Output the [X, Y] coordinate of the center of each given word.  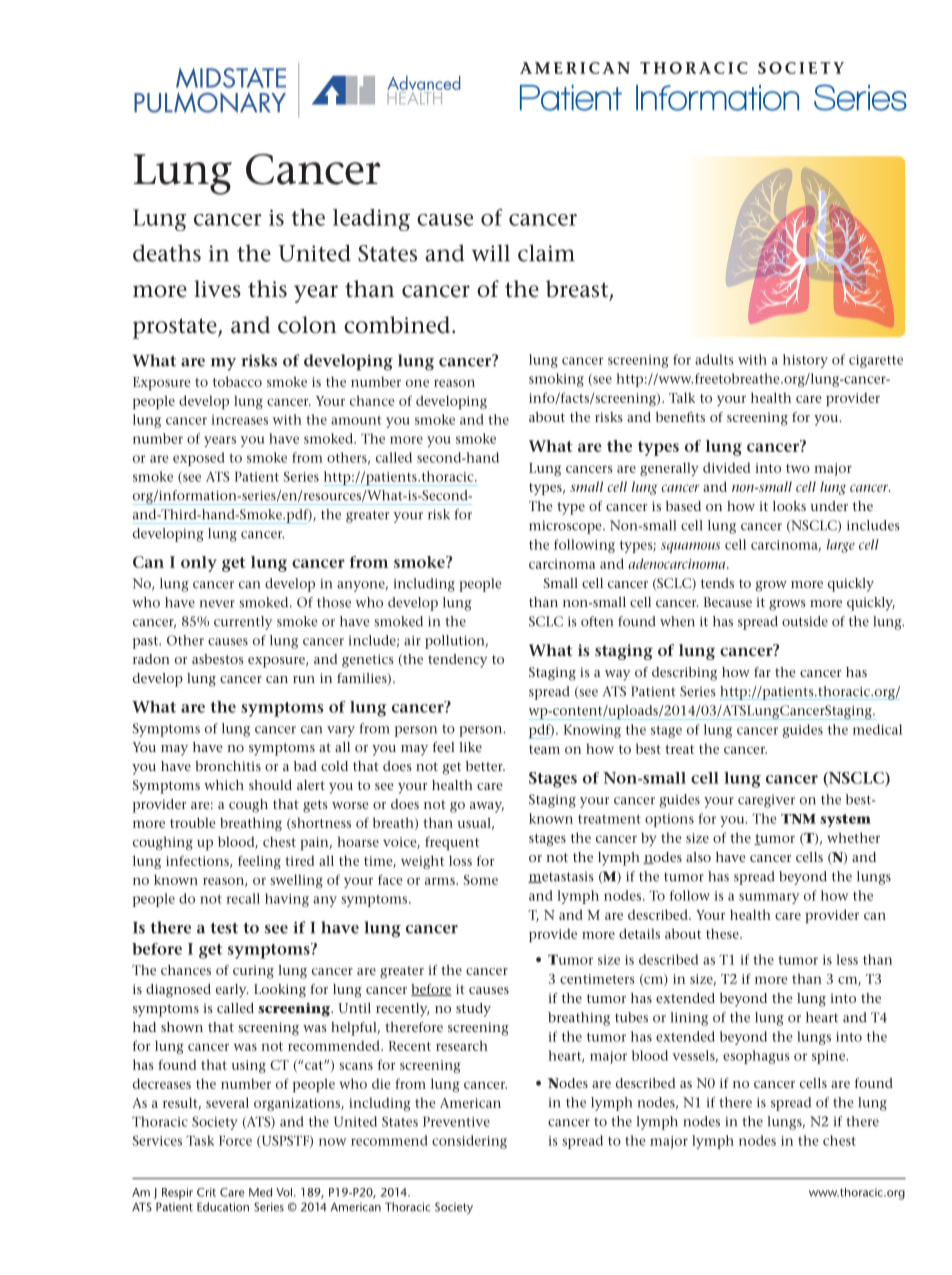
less [847, 959]
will [491, 253]
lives [217, 289]
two [798, 468]
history [805, 361]
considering [469, 1142]
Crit [206, 1192]
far [762, 672]
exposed [199, 459]
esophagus [756, 1057]
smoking [556, 380]
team [544, 749]
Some [481, 880]
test [224, 928]
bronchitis [228, 766]
